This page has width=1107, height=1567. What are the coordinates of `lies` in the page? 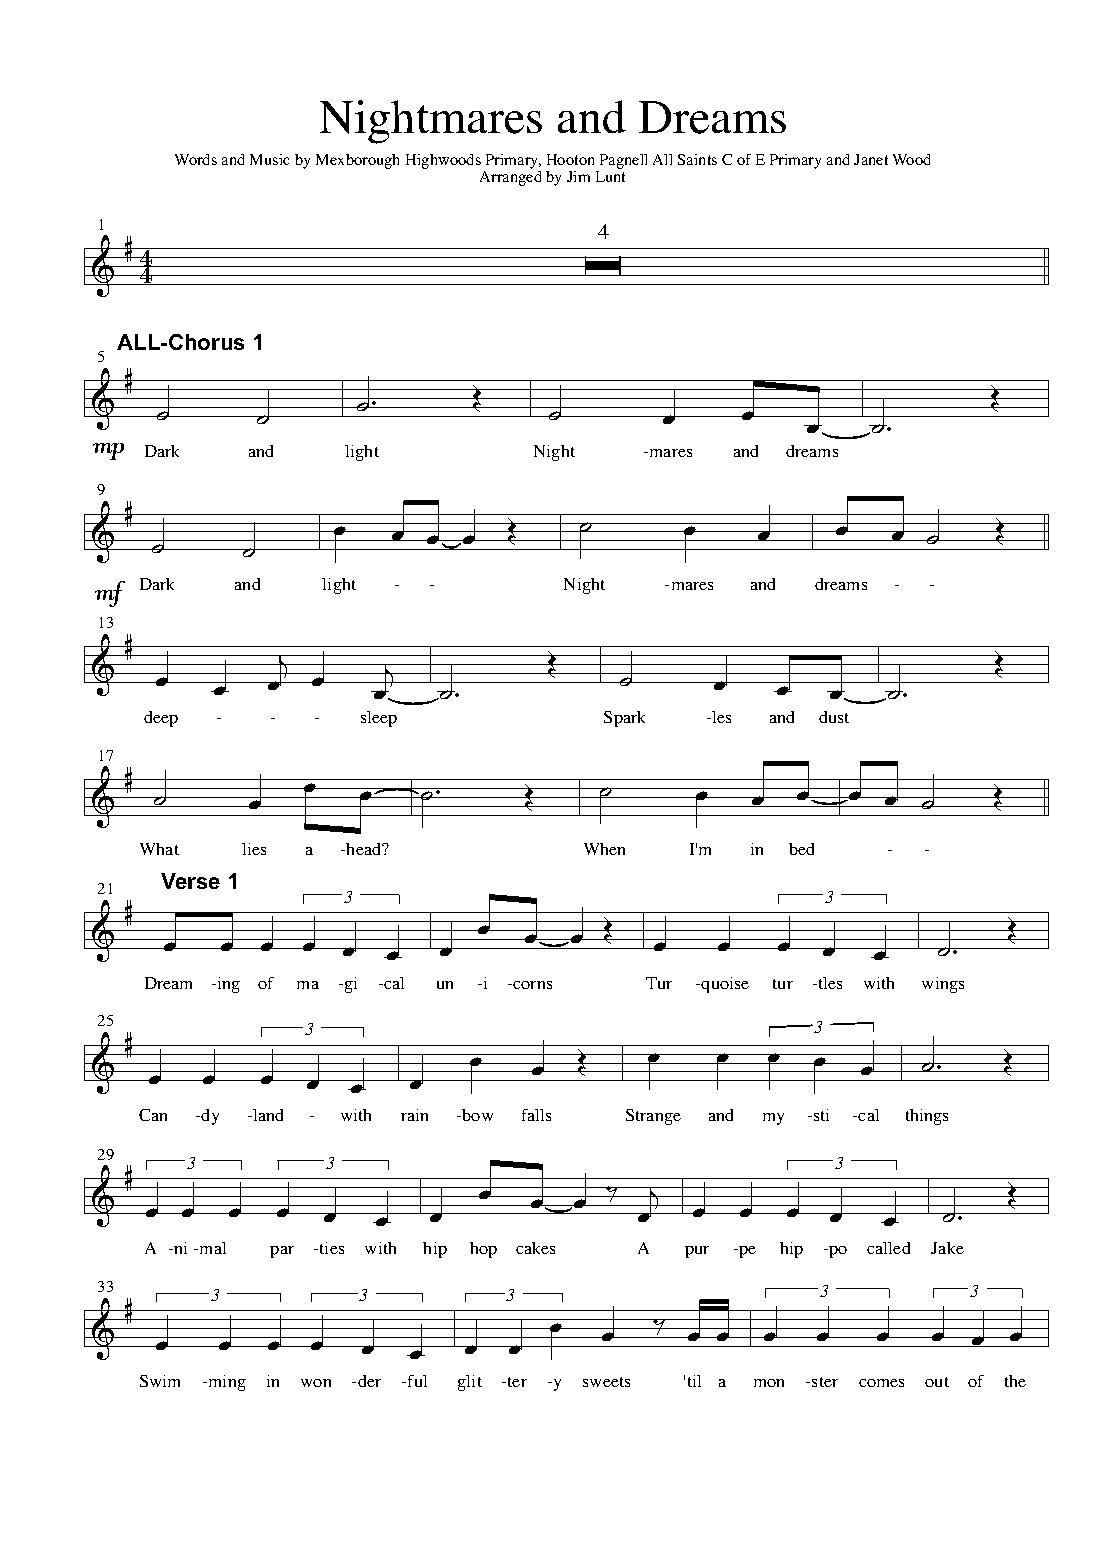 It's located at (254, 849).
